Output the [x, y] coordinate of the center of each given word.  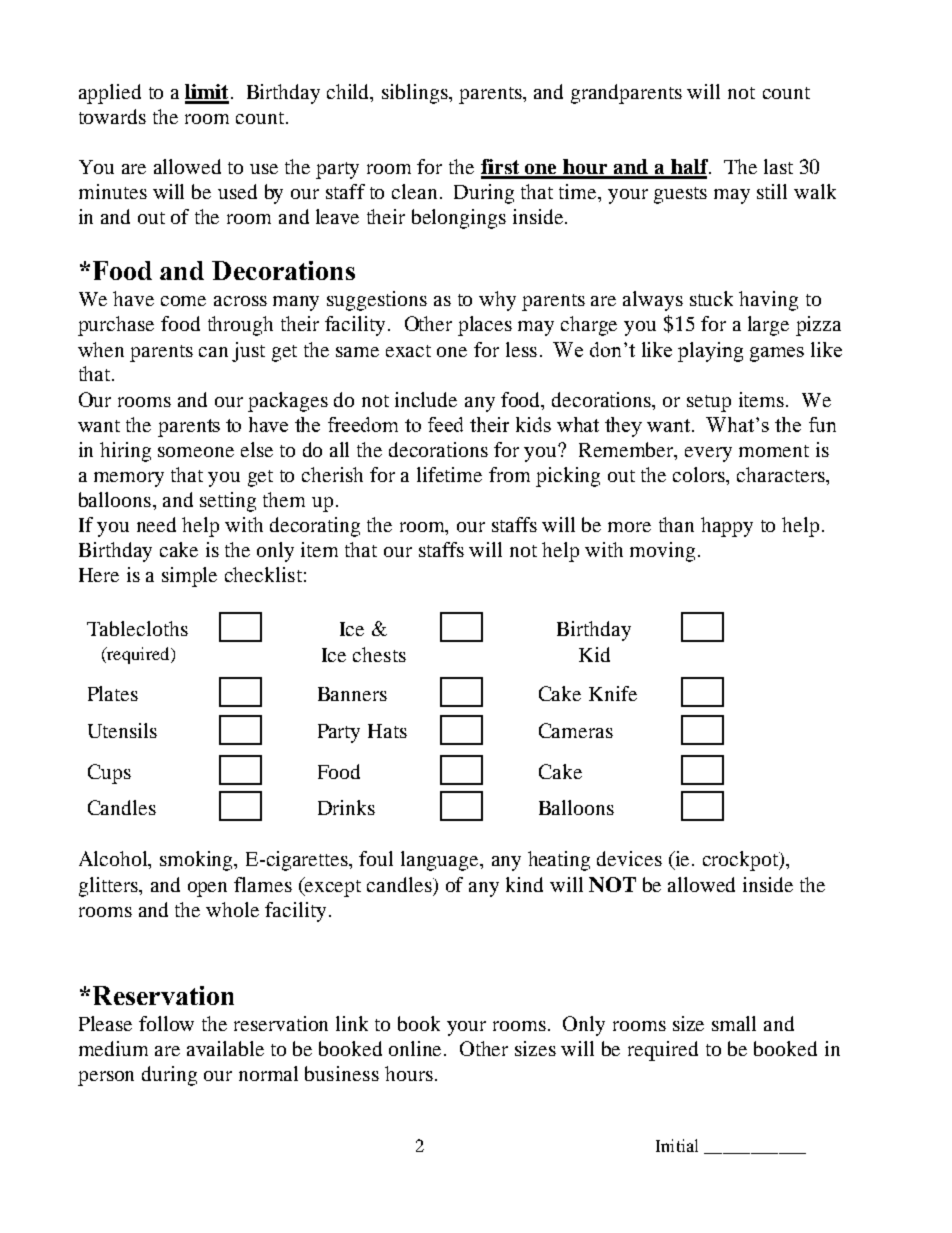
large [768, 326]
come [183, 301]
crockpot [741, 861]
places [485, 326]
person [106, 1078]
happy [727, 527]
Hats [387, 731]
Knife [613, 693]
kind [524, 884]
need [156, 524]
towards [112, 116]
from [509, 474]
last [778, 166]
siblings [416, 94]
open [207, 889]
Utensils [122, 730]
